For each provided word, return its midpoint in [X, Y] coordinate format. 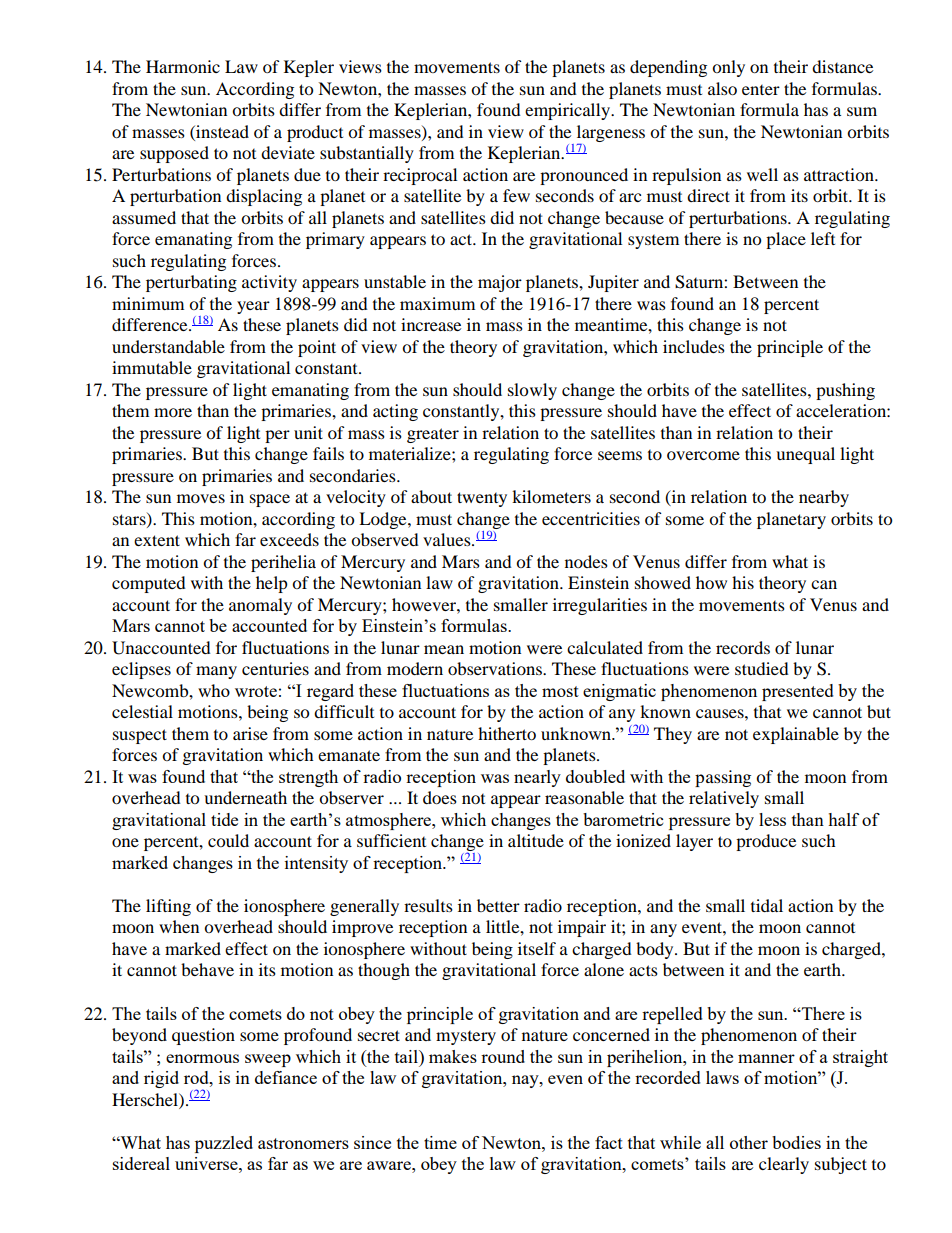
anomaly [260, 606]
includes [694, 346]
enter [761, 90]
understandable [168, 346]
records [743, 647]
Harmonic [183, 66]
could [228, 840]
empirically [568, 111]
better [498, 905]
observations [496, 668]
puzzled [224, 1144]
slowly [532, 391]
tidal [767, 905]
